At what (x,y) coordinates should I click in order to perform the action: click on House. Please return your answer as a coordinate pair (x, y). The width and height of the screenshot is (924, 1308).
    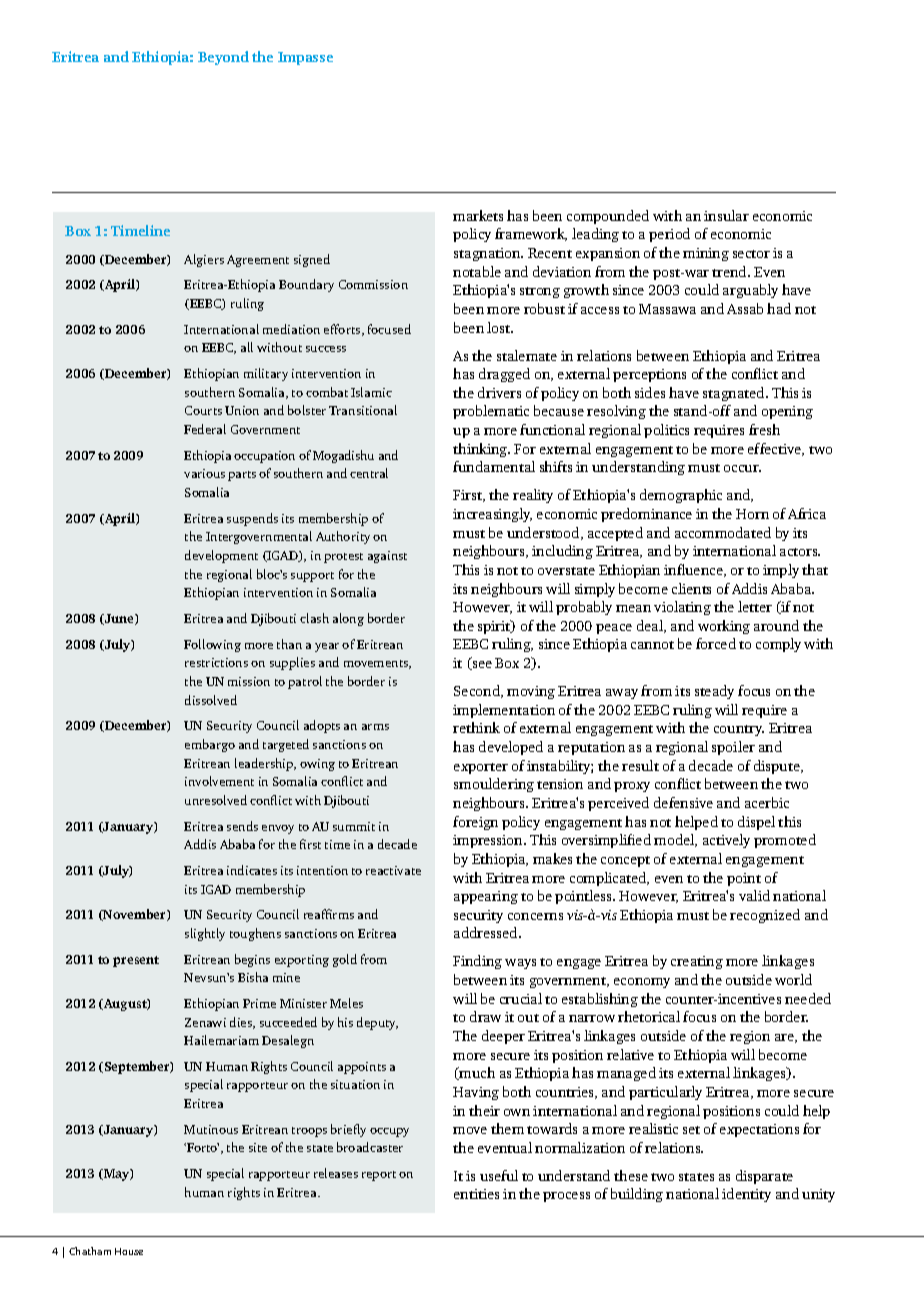
    Looking at the image, I should click on (129, 1251).
